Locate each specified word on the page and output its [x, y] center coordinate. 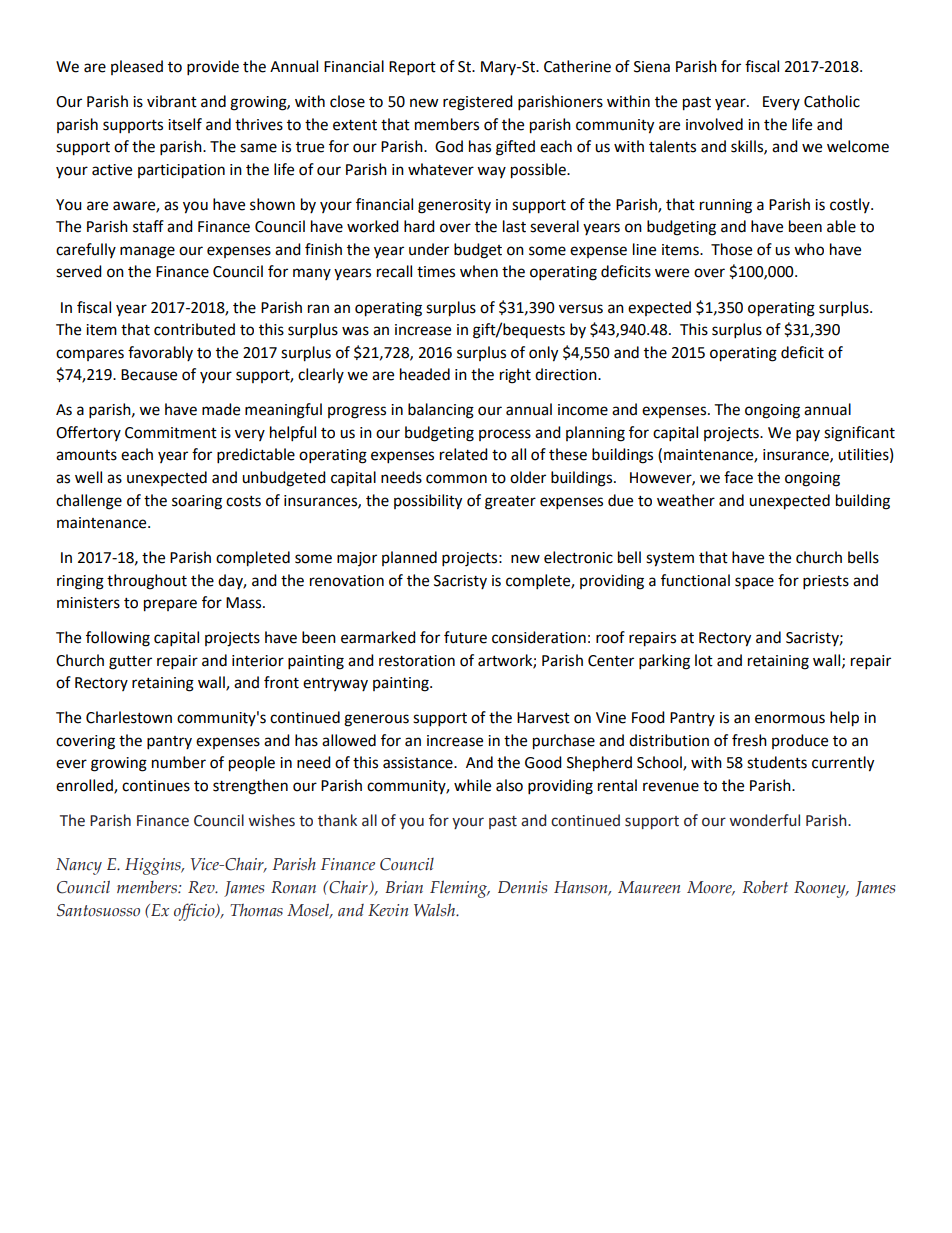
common [456, 479]
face [738, 477]
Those [731, 249]
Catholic [832, 101]
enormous [790, 719]
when [479, 271]
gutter [130, 663]
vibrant [172, 101]
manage [147, 252]
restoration [417, 661]
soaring [197, 502]
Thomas [256, 910]
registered [478, 103]
